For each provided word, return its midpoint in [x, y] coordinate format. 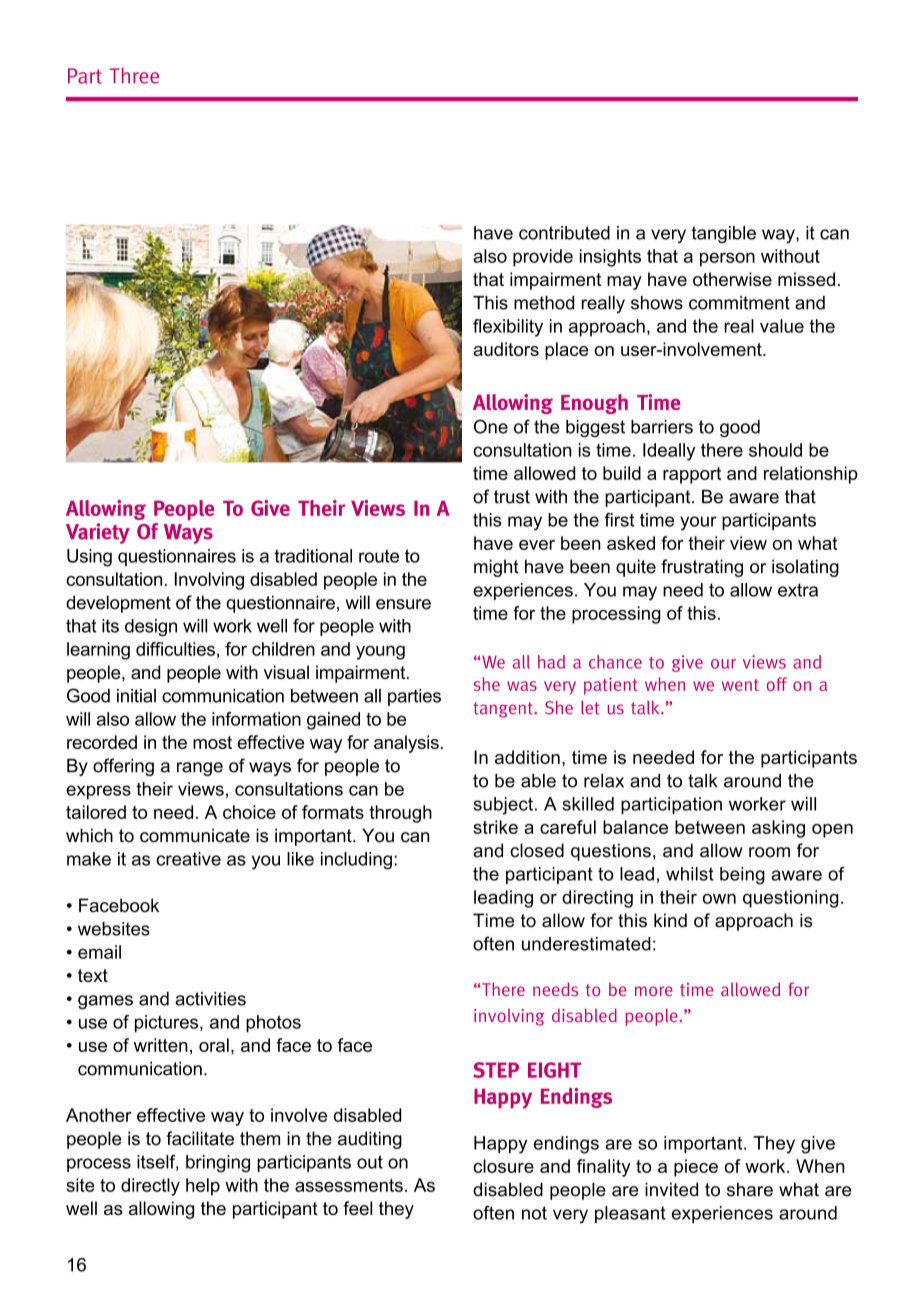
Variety [98, 533]
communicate [195, 835]
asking [778, 829]
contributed [564, 233]
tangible [723, 235]
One [491, 426]
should [775, 450]
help [203, 1187]
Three [134, 75]
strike [495, 827]
